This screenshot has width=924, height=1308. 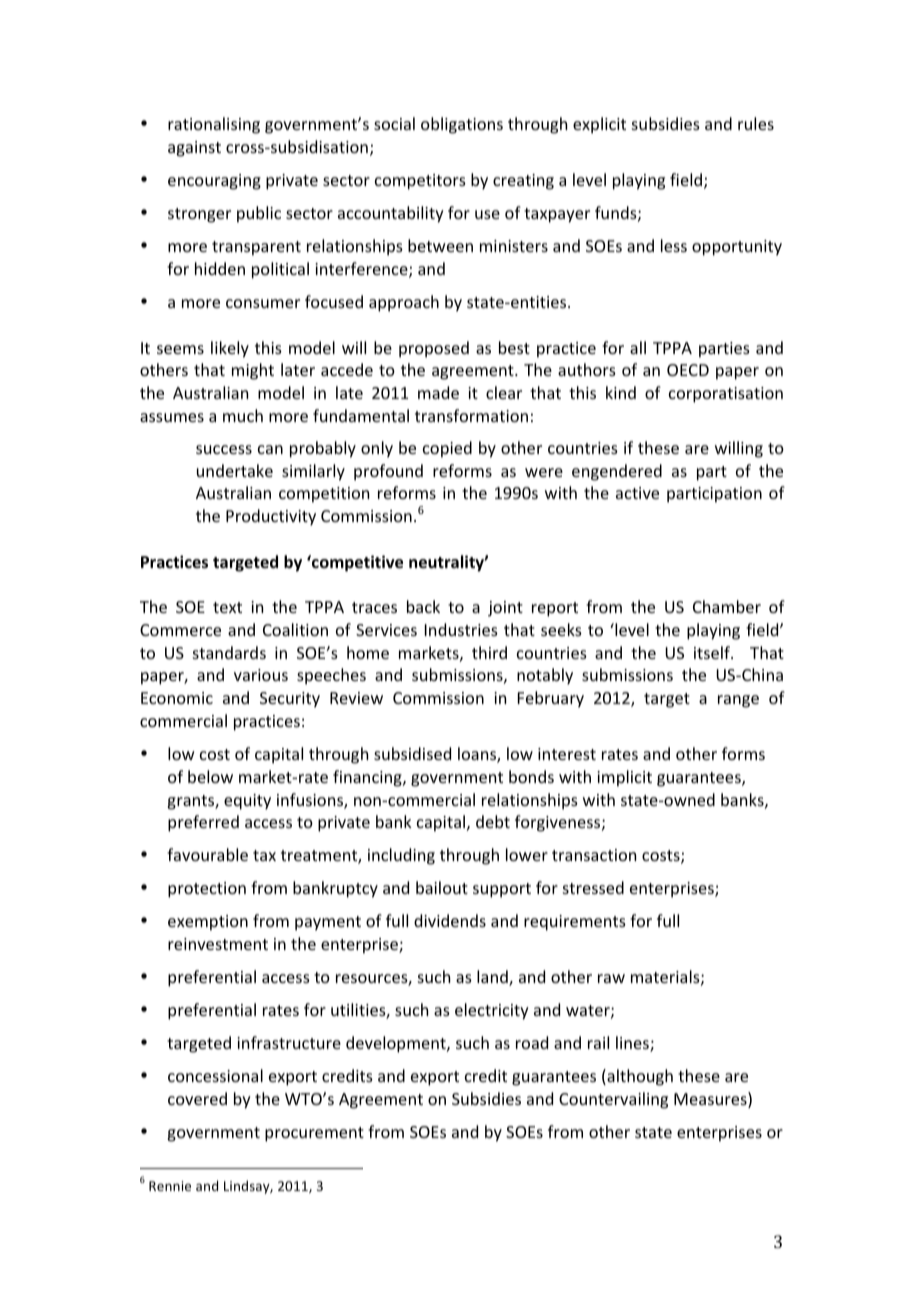 I want to click on back, so click(x=423, y=606).
